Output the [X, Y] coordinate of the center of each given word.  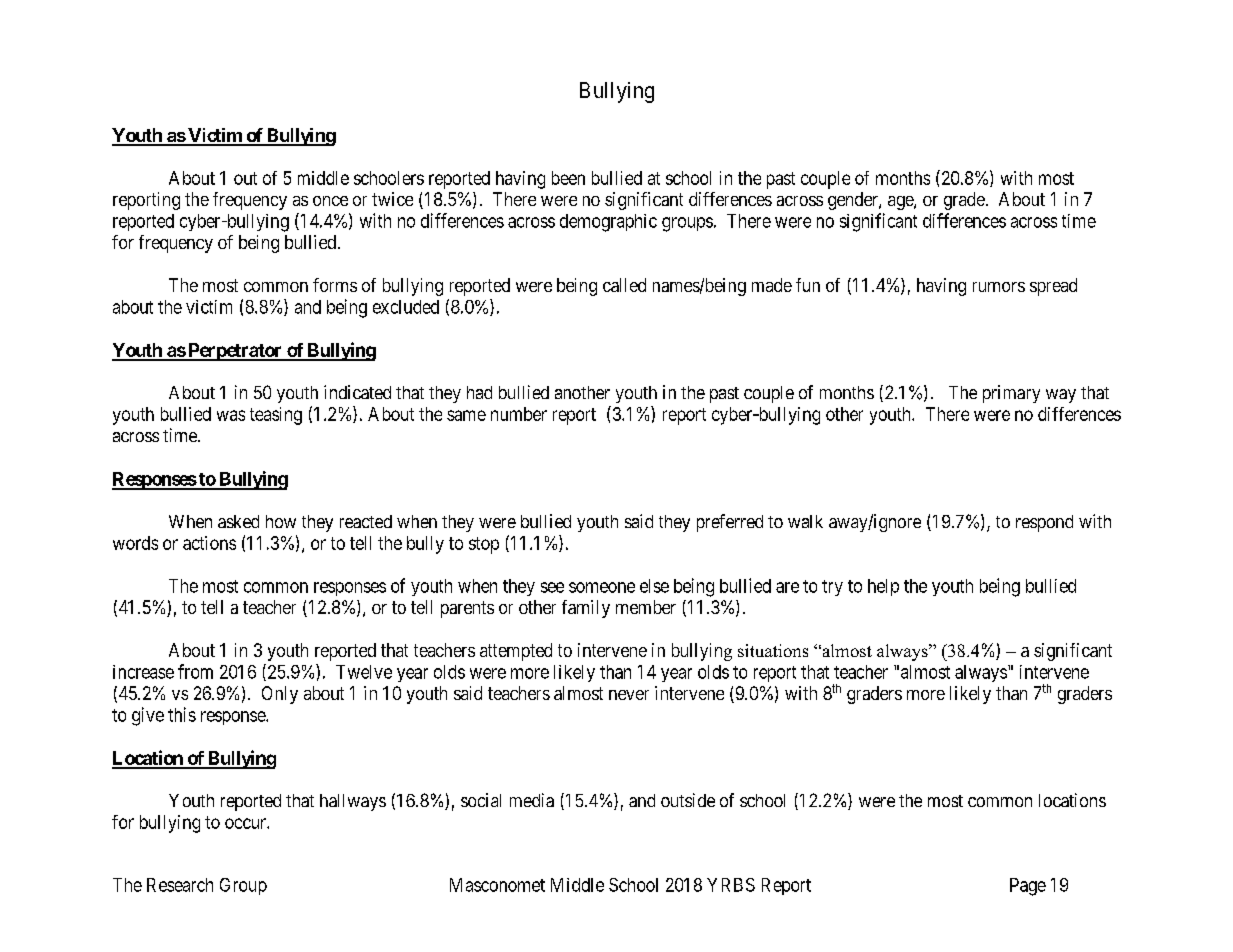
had [479, 392]
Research [180, 885]
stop [484, 545]
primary [1011, 394]
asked [238, 521]
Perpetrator [235, 352]
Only [280, 695]
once [330, 201]
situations [773, 650]
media [532, 800]
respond [1044, 523]
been [568, 178]
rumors [999, 287]
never [629, 695]
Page [1028, 887]
